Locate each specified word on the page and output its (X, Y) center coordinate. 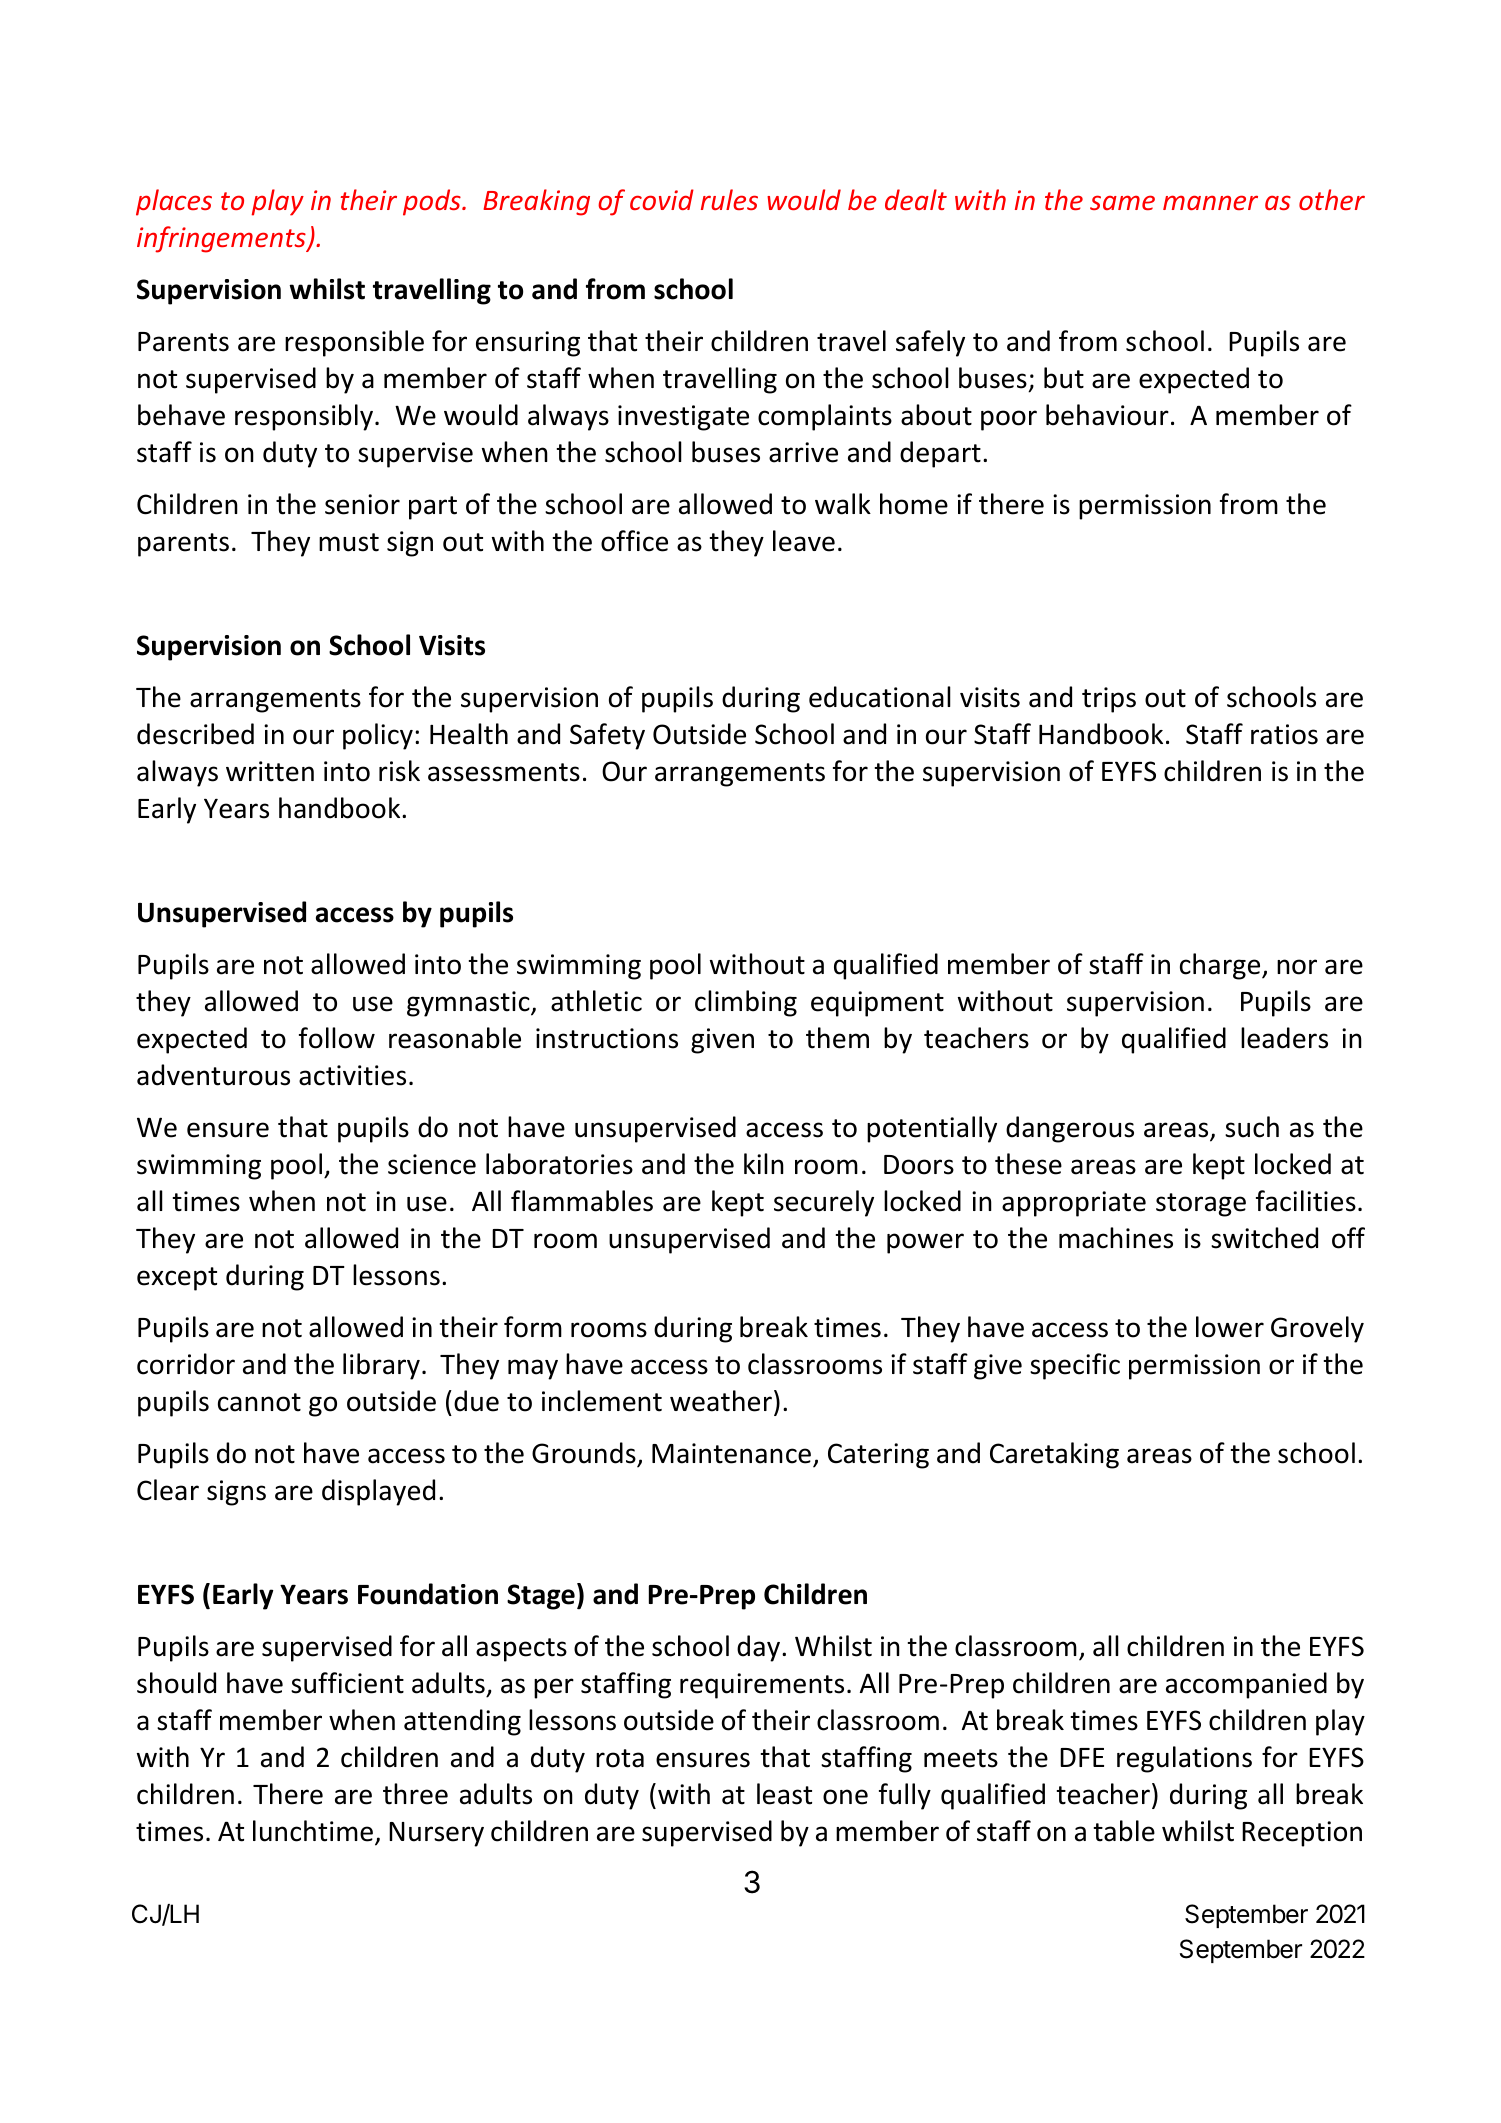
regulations (1184, 1759)
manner (1210, 202)
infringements (222, 239)
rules (729, 199)
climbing (746, 1003)
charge (1221, 966)
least (784, 1794)
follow (337, 1038)
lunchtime (313, 1831)
